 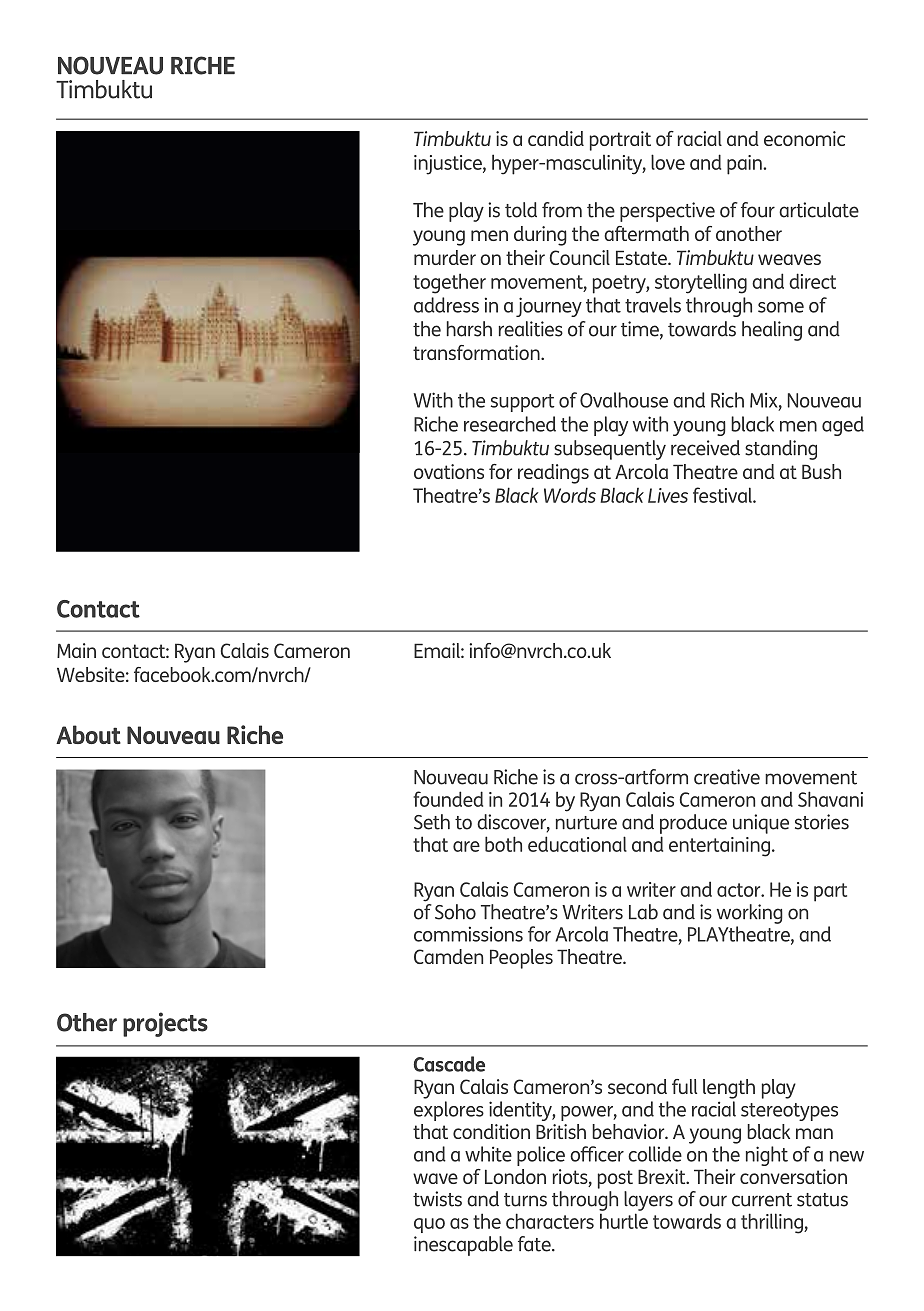 What do you see at coordinates (429, 1225) in the page?
I see `quo` at bounding box center [429, 1225].
